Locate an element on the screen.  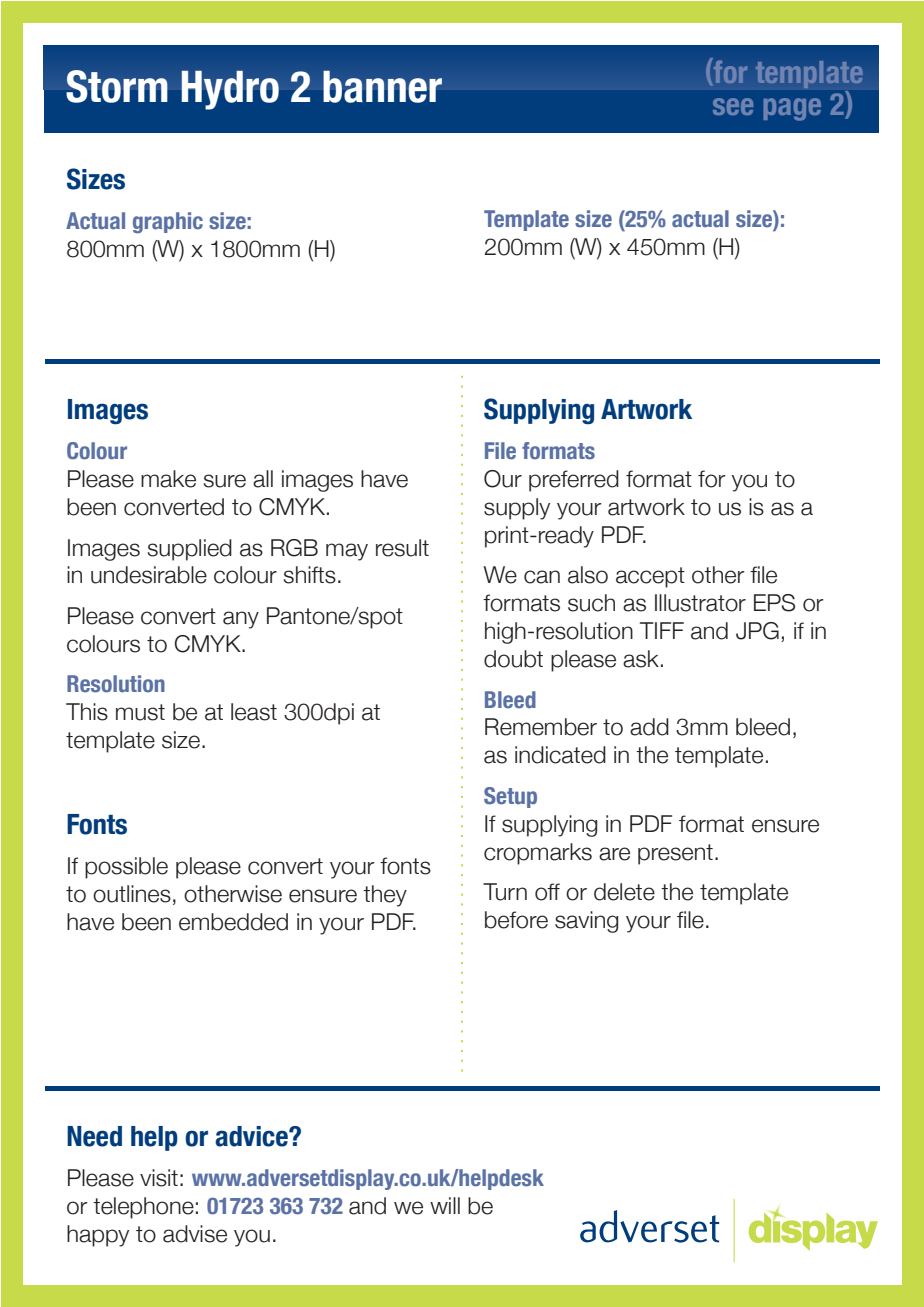
must is located at coordinates (140, 712).
